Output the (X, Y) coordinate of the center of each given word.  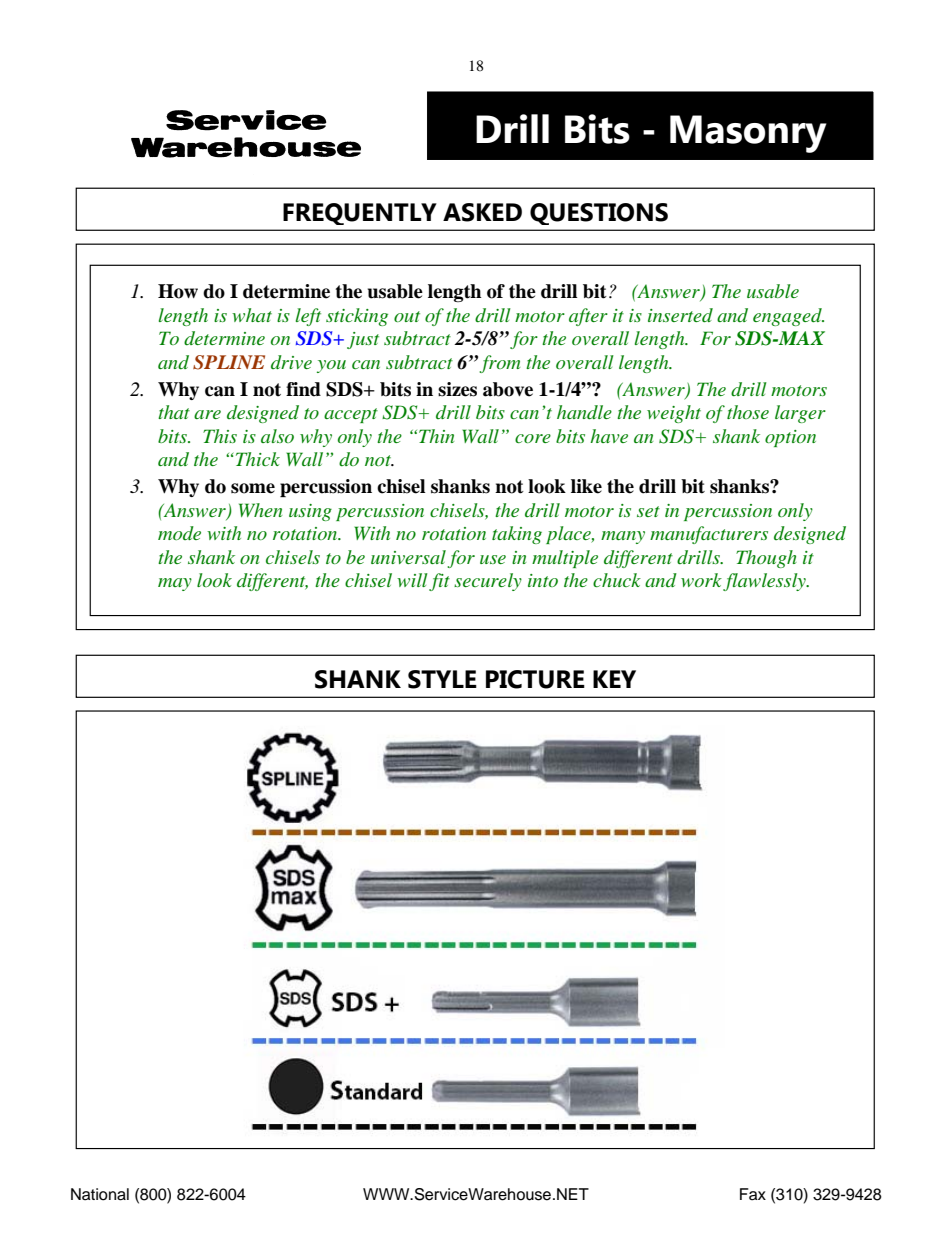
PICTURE (535, 679)
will (412, 580)
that (174, 412)
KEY (614, 679)
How (178, 291)
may (175, 584)
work (702, 581)
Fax (753, 1194)
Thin (436, 436)
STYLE (442, 679)
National (100, 1194)
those (748, 412)
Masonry (748, 134)
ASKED (482, 212)
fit (439, 582)
